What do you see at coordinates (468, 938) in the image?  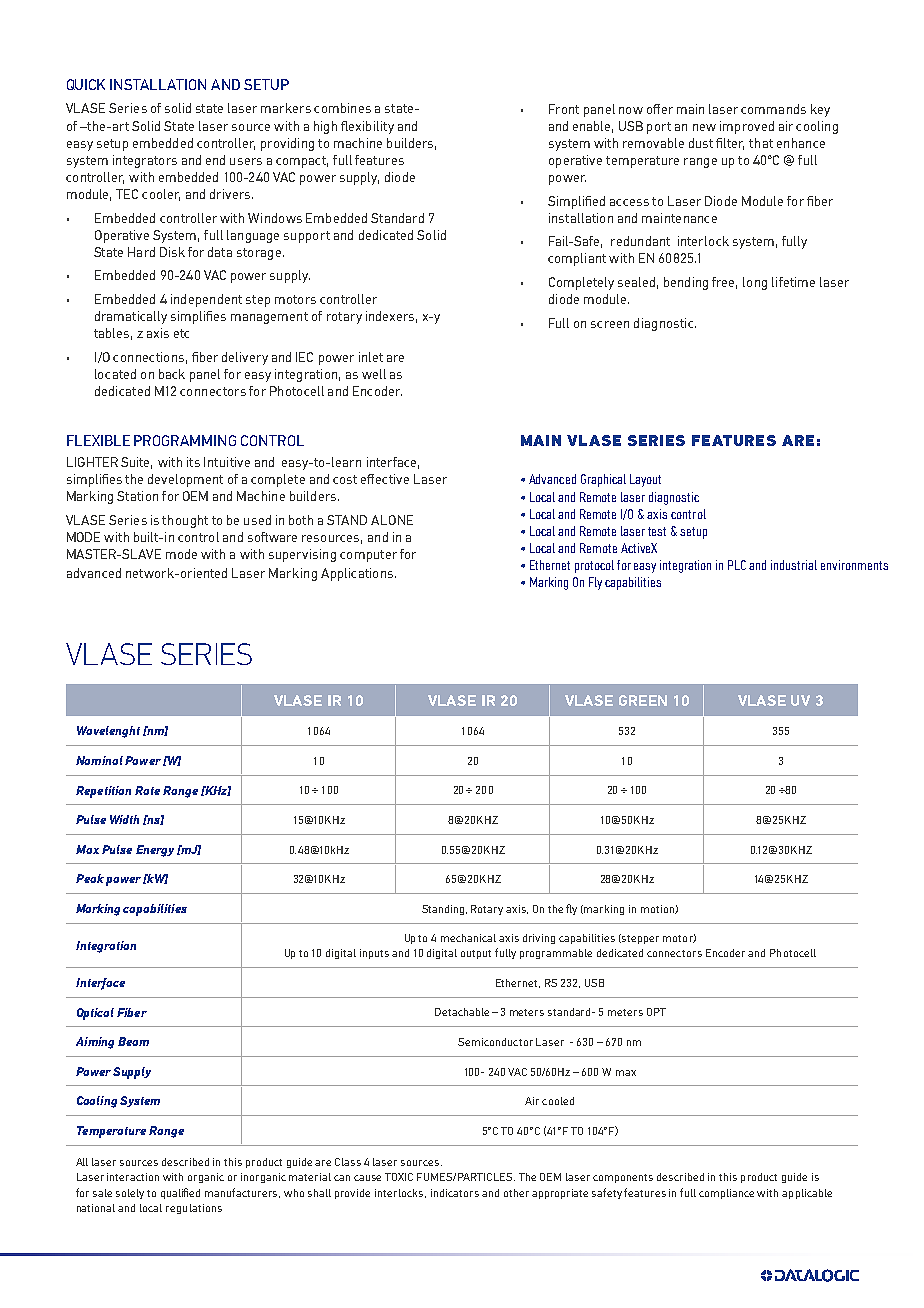 I see `mechanical` at bounding box center [468, 938].
